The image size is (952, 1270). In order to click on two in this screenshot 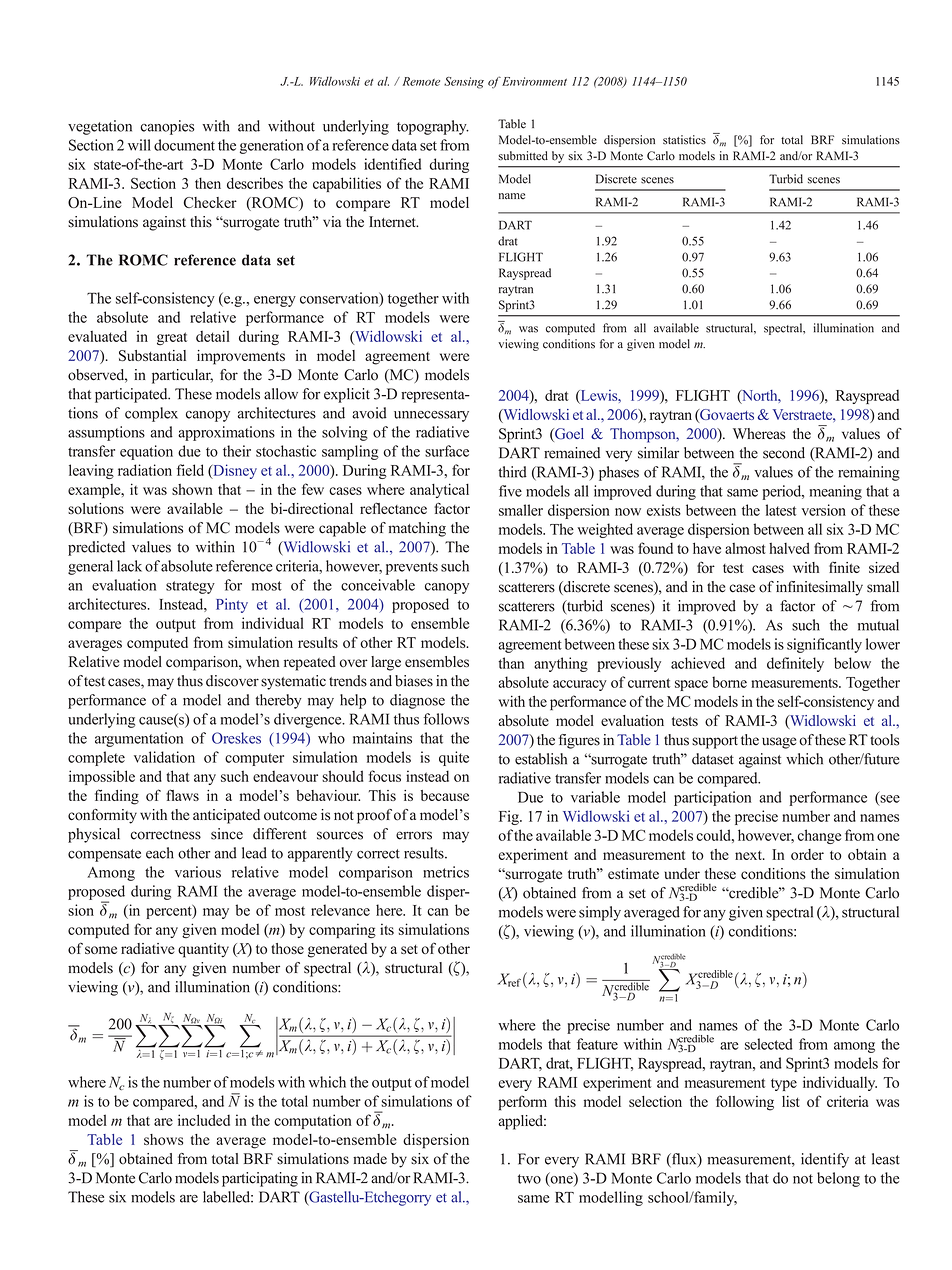, I will do `click(529, 1179)`.
